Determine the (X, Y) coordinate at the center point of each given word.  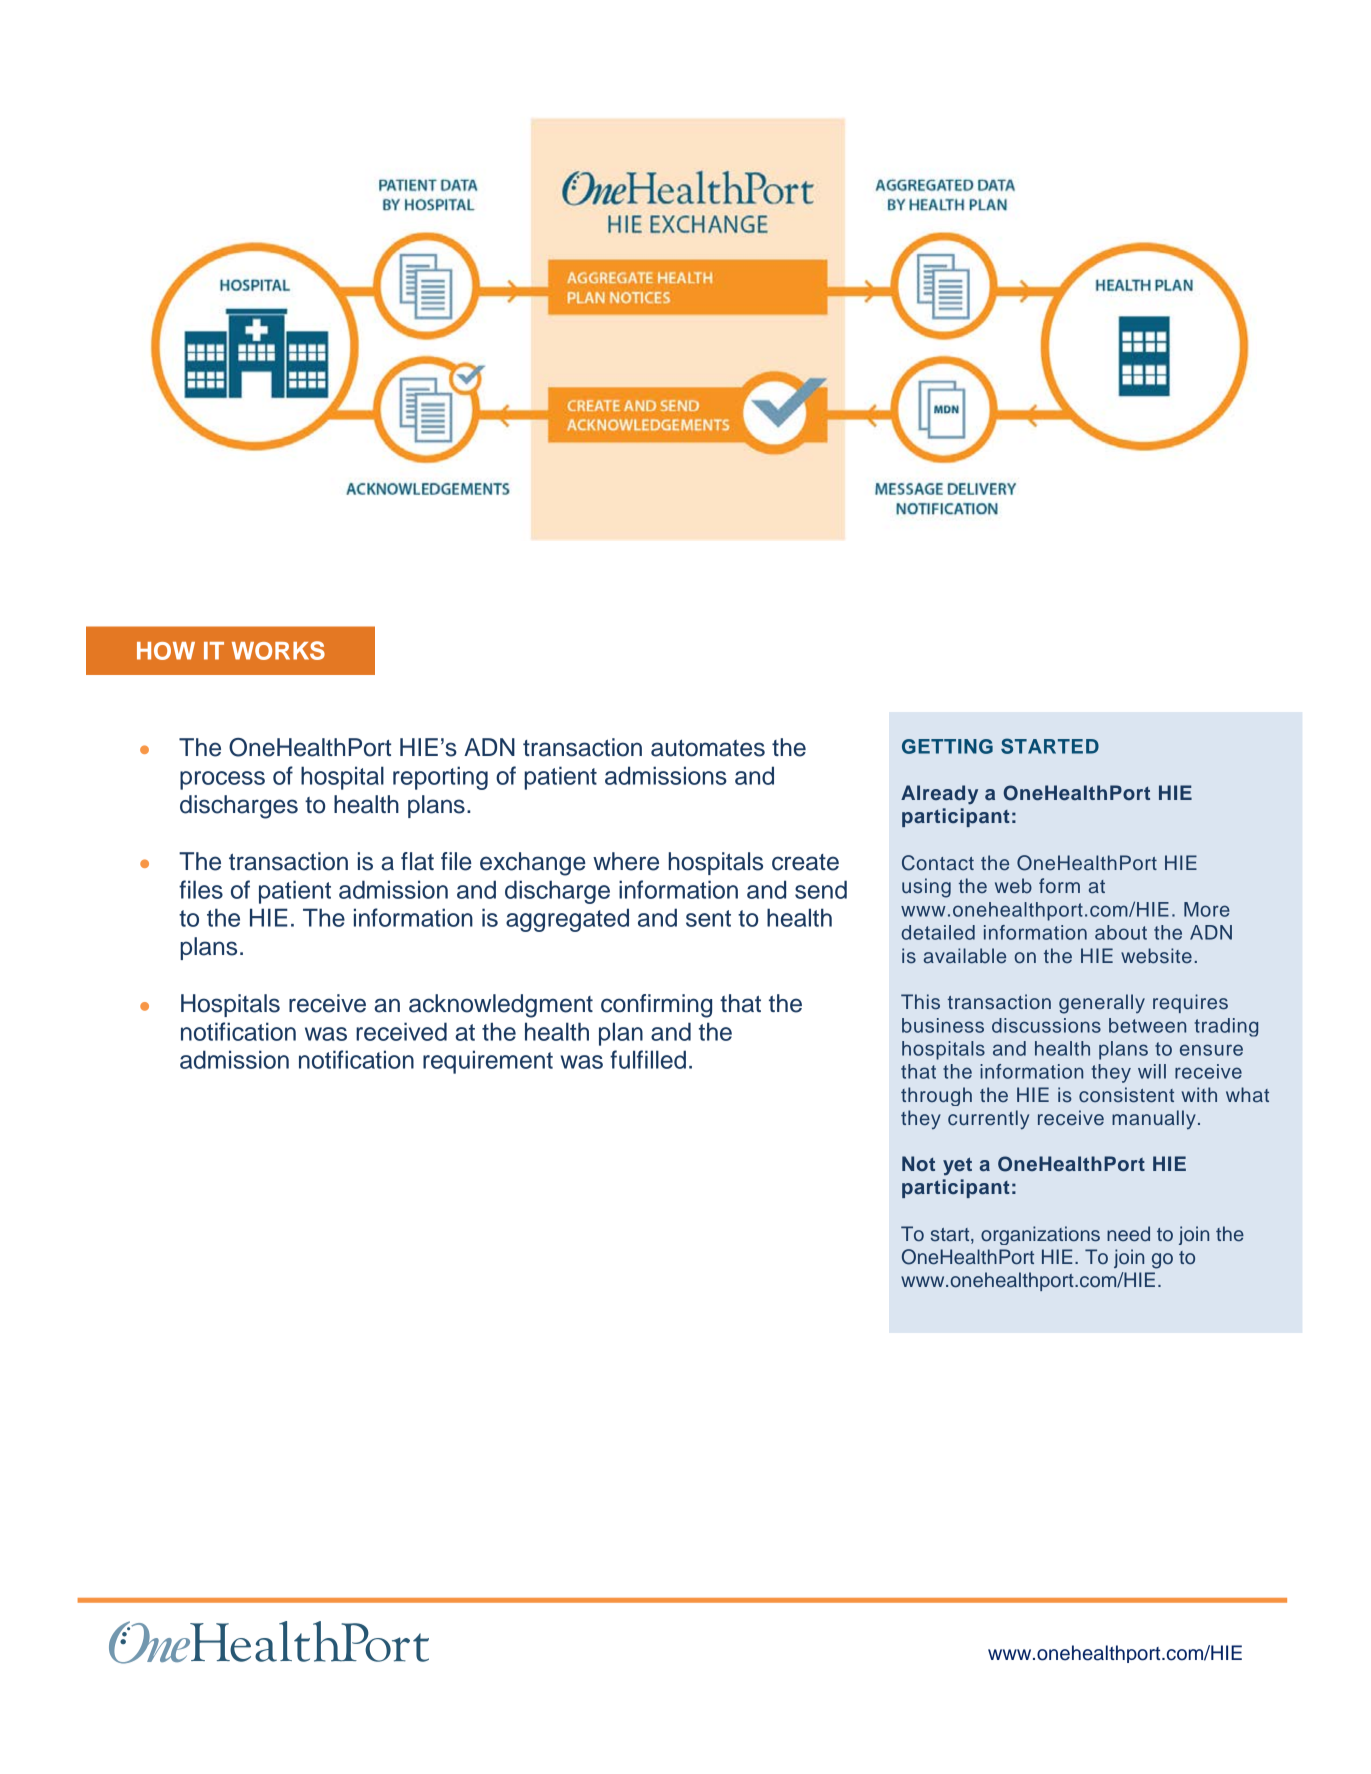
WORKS (278, 650)
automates (708, 748)
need (1128, 1234)
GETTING (947, 746)
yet (957, 1166)
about (1121, 932)
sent (708, 918)
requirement (488, 1062)
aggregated (567, 920)
